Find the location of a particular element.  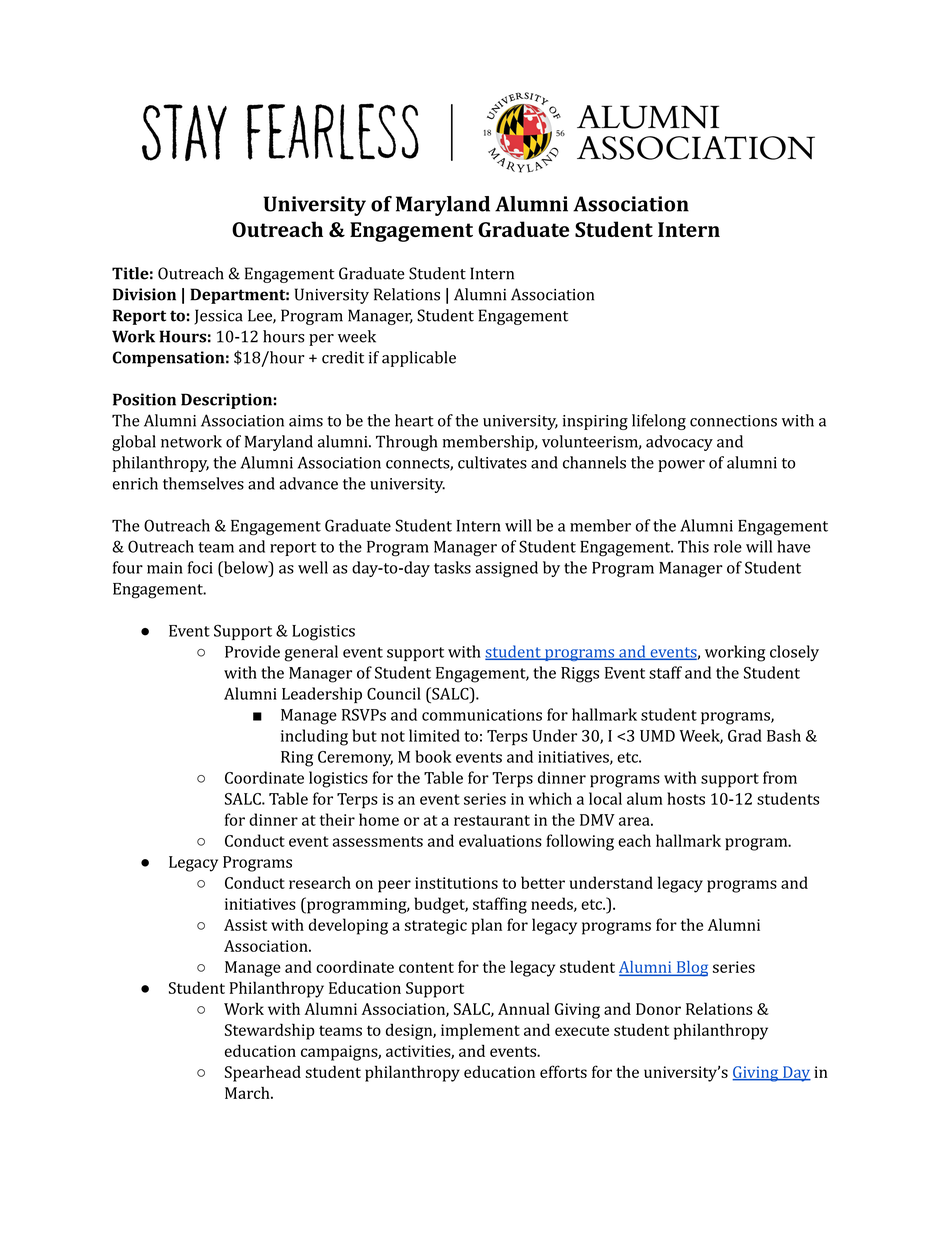

Provide is located at coordinates (252, 651).
